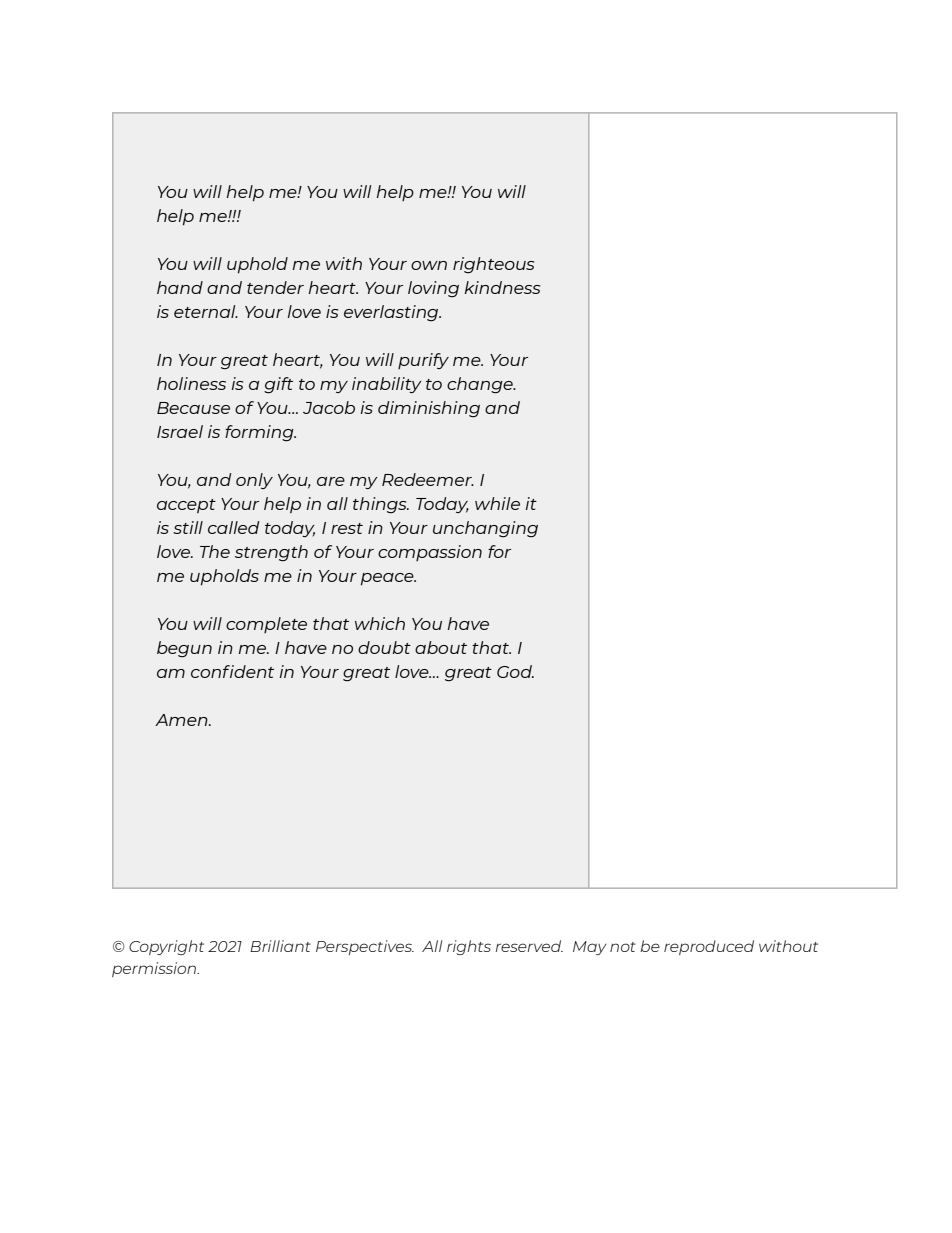  I want to click on complete, so click(266, 625).
